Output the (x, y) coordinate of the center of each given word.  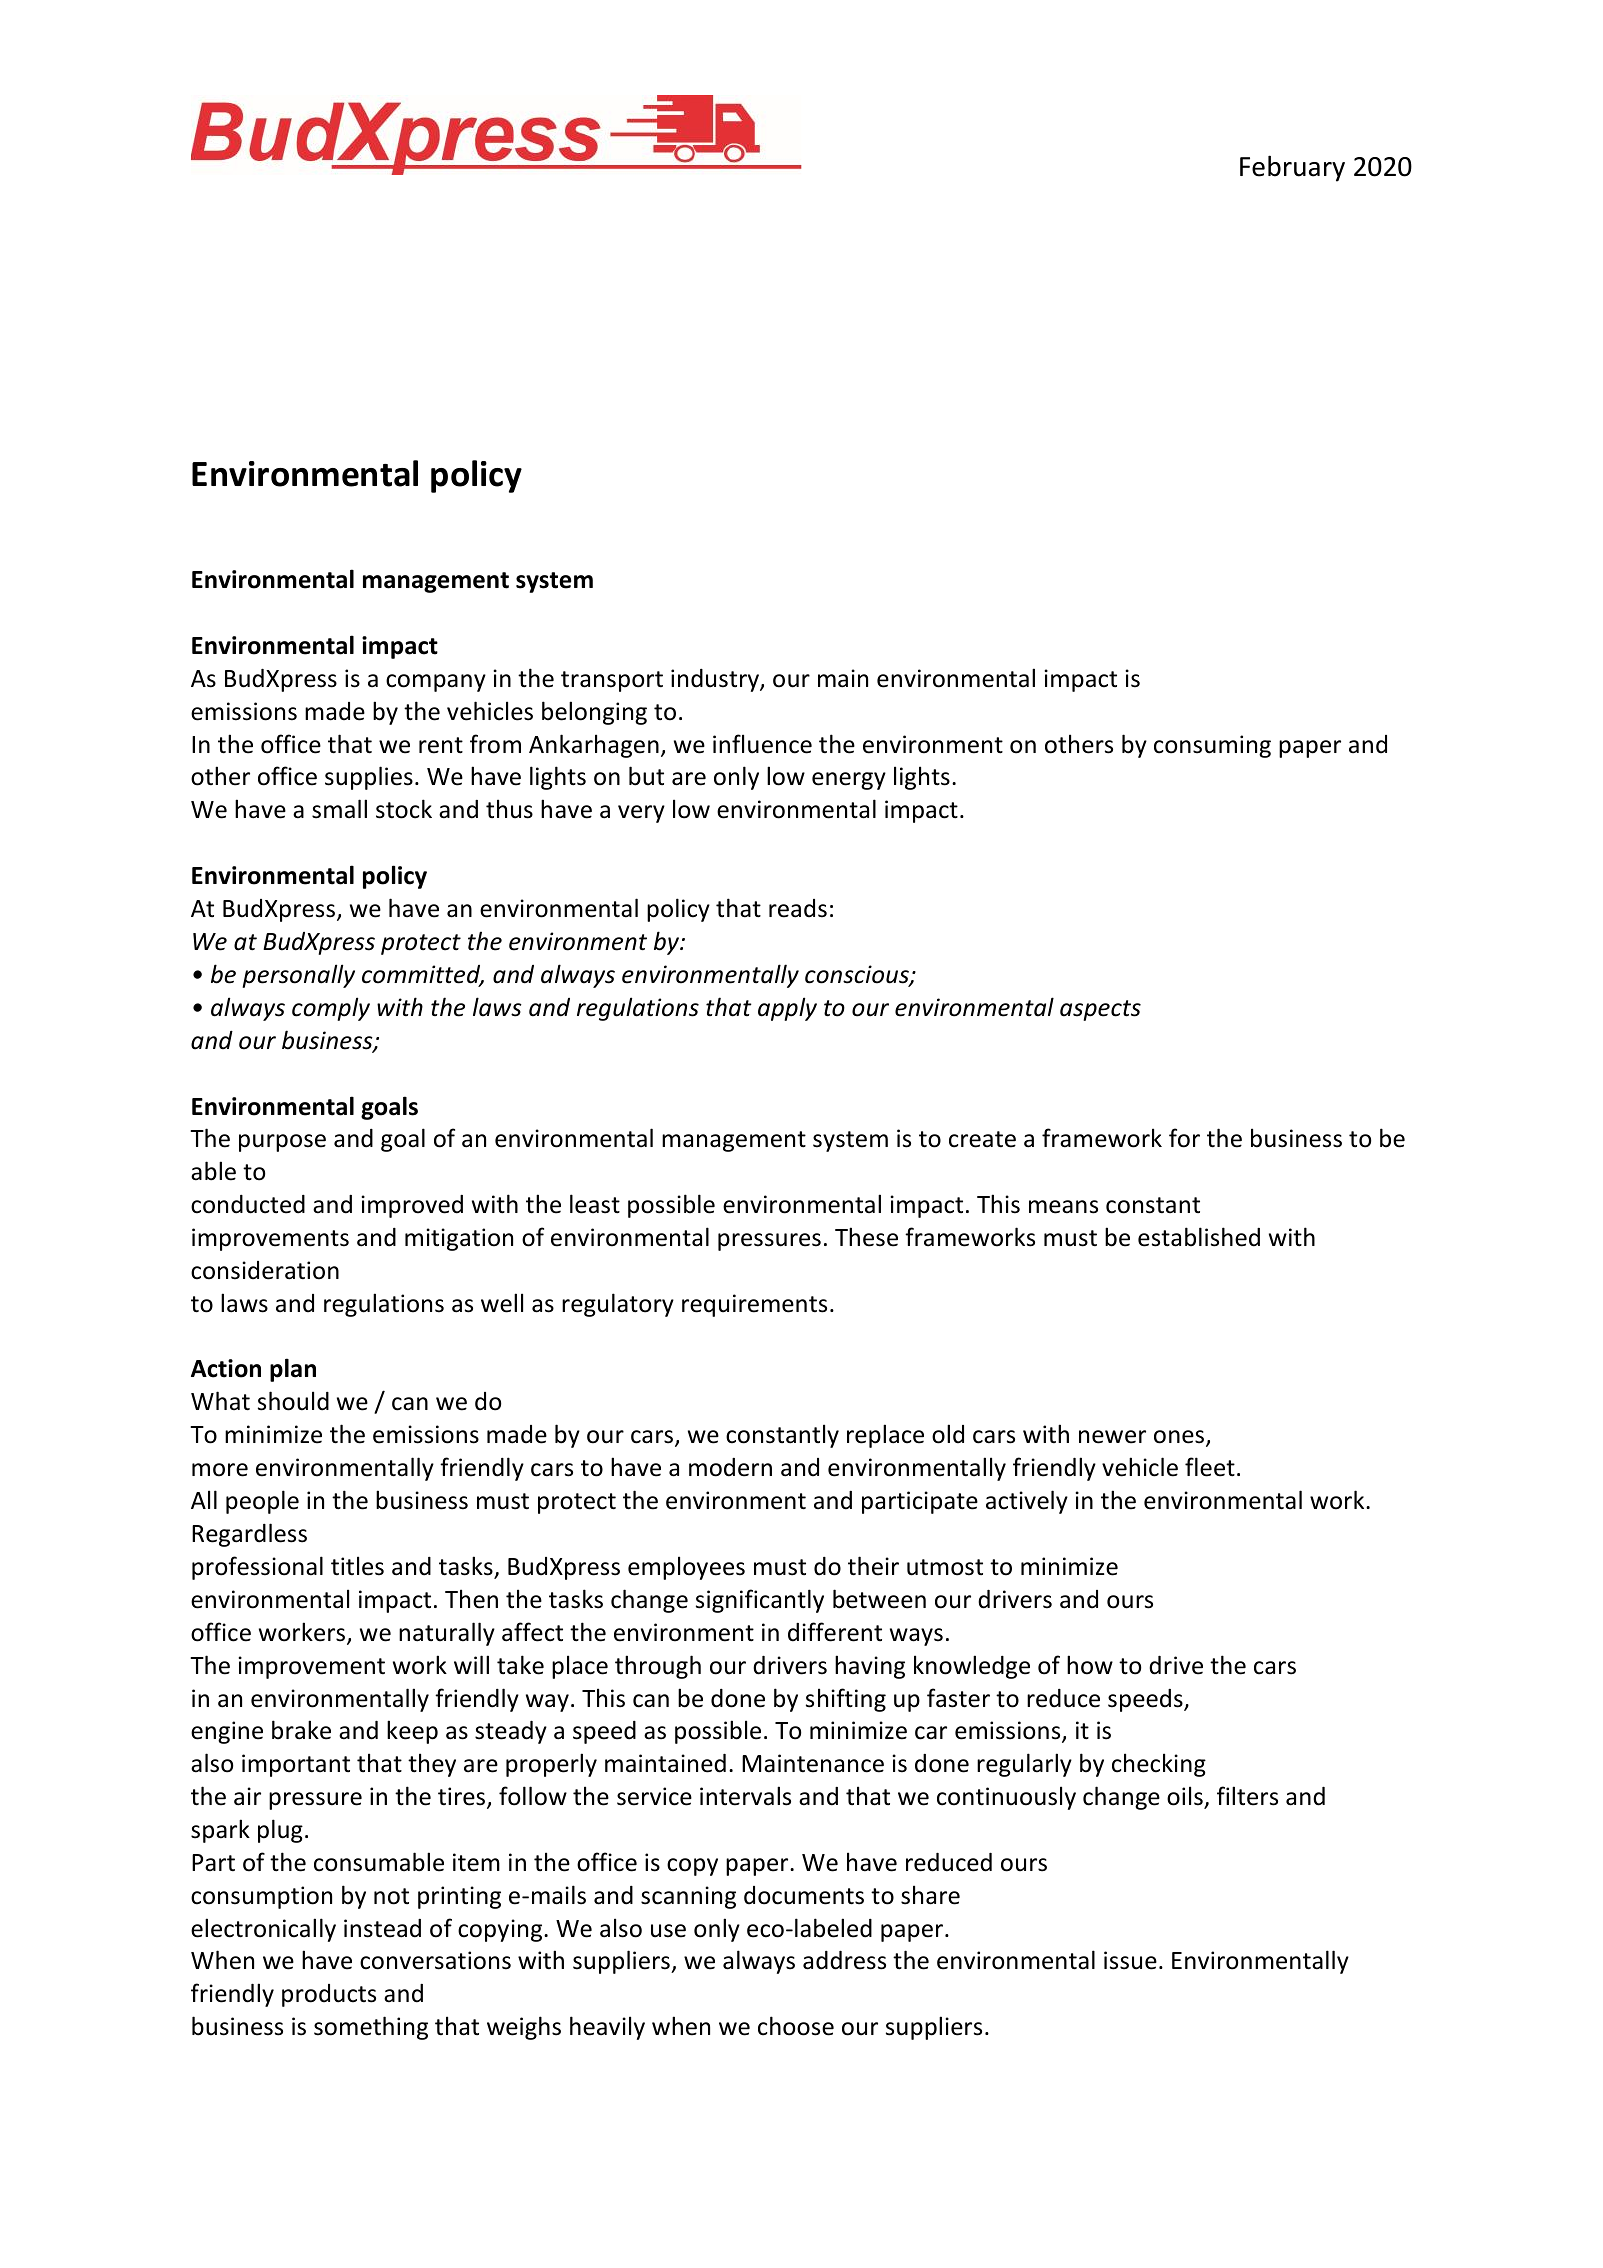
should (293, 1401)
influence (762, 744)
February (1292, 168)
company (436, 683)
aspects (1100, 1010)
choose (796, 2026)
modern (730, 1467)
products (329, 1995)
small (339, 809)
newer (1112, 1437)
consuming (1212, 746)
